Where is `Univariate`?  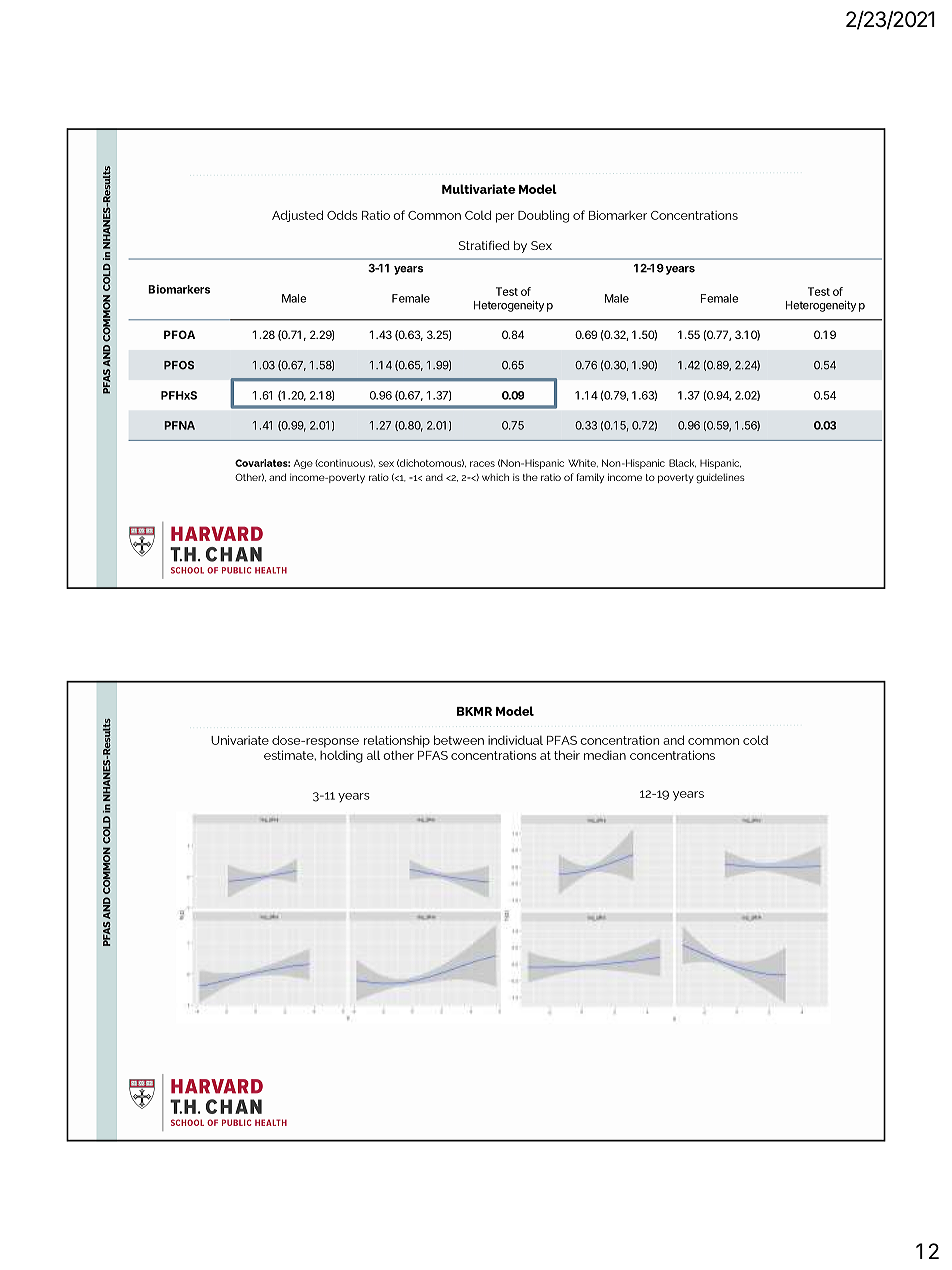
Univariate is located at coordinates (240, 740).
